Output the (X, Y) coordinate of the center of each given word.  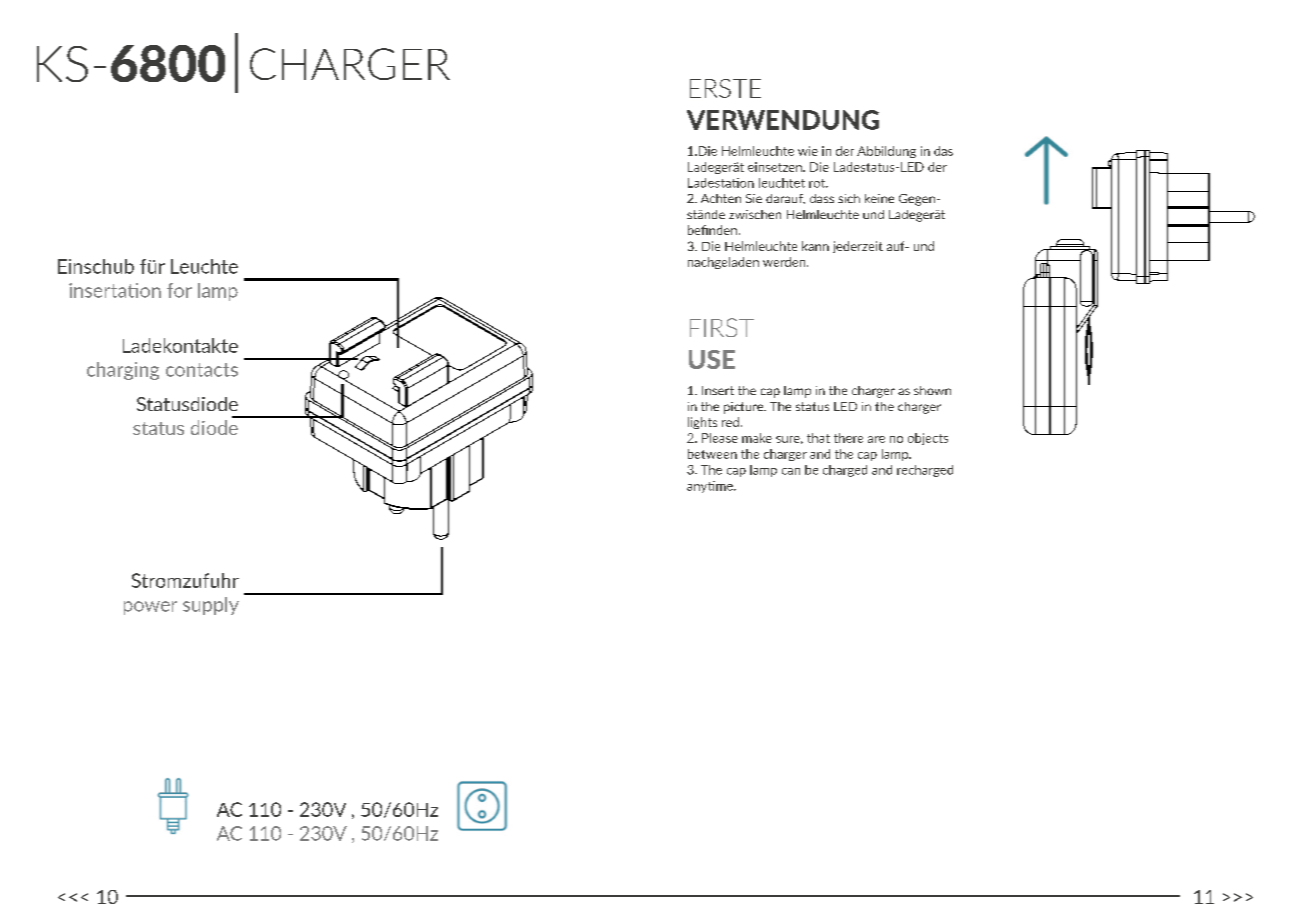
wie (808, 151)
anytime (711, 487)
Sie (754, 198)
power (150, 608)
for (179, 290)
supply (211, 606)
